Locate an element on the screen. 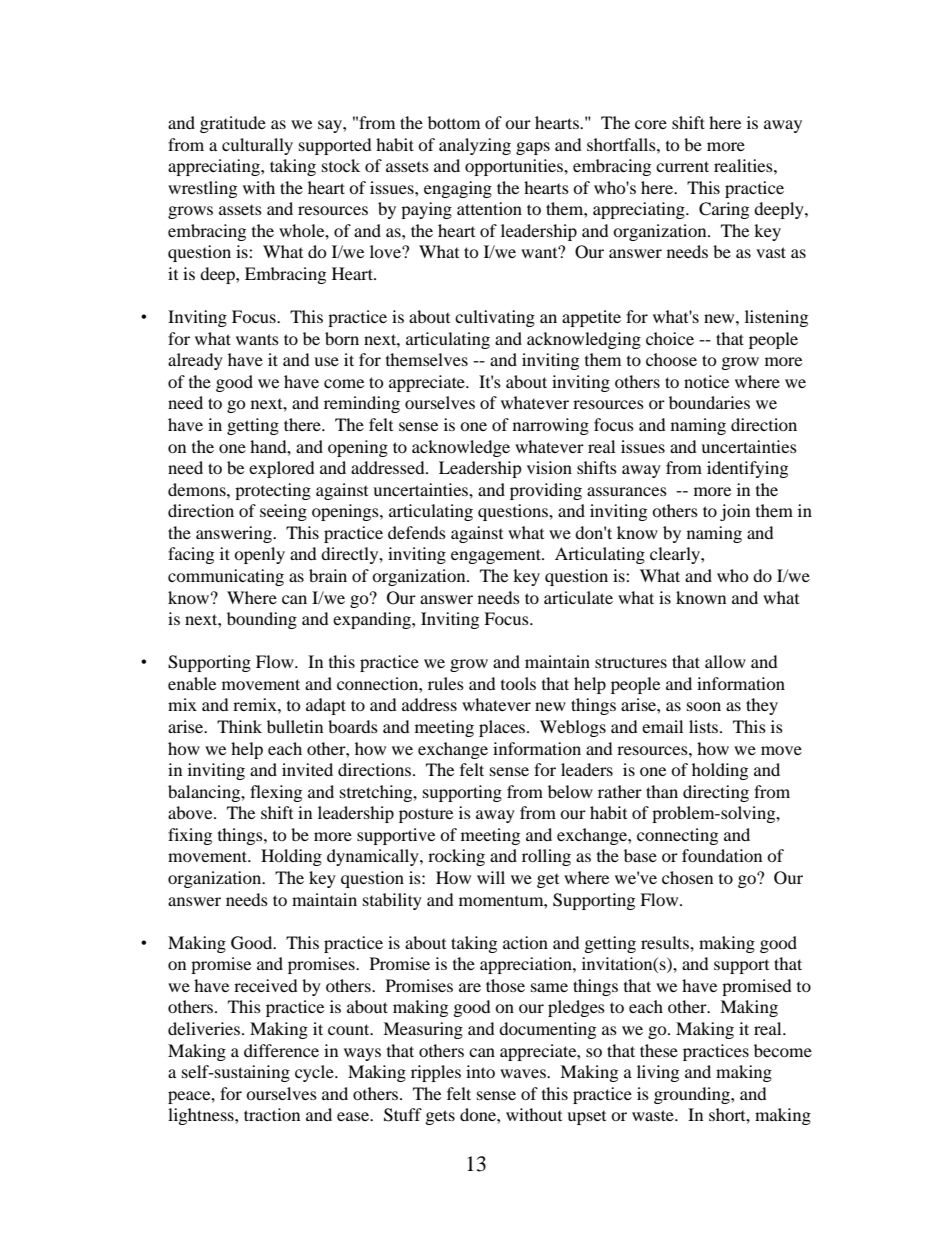 The width and height of the screenshot is (952, 1233). into is located at coordinates (480, 1071).
